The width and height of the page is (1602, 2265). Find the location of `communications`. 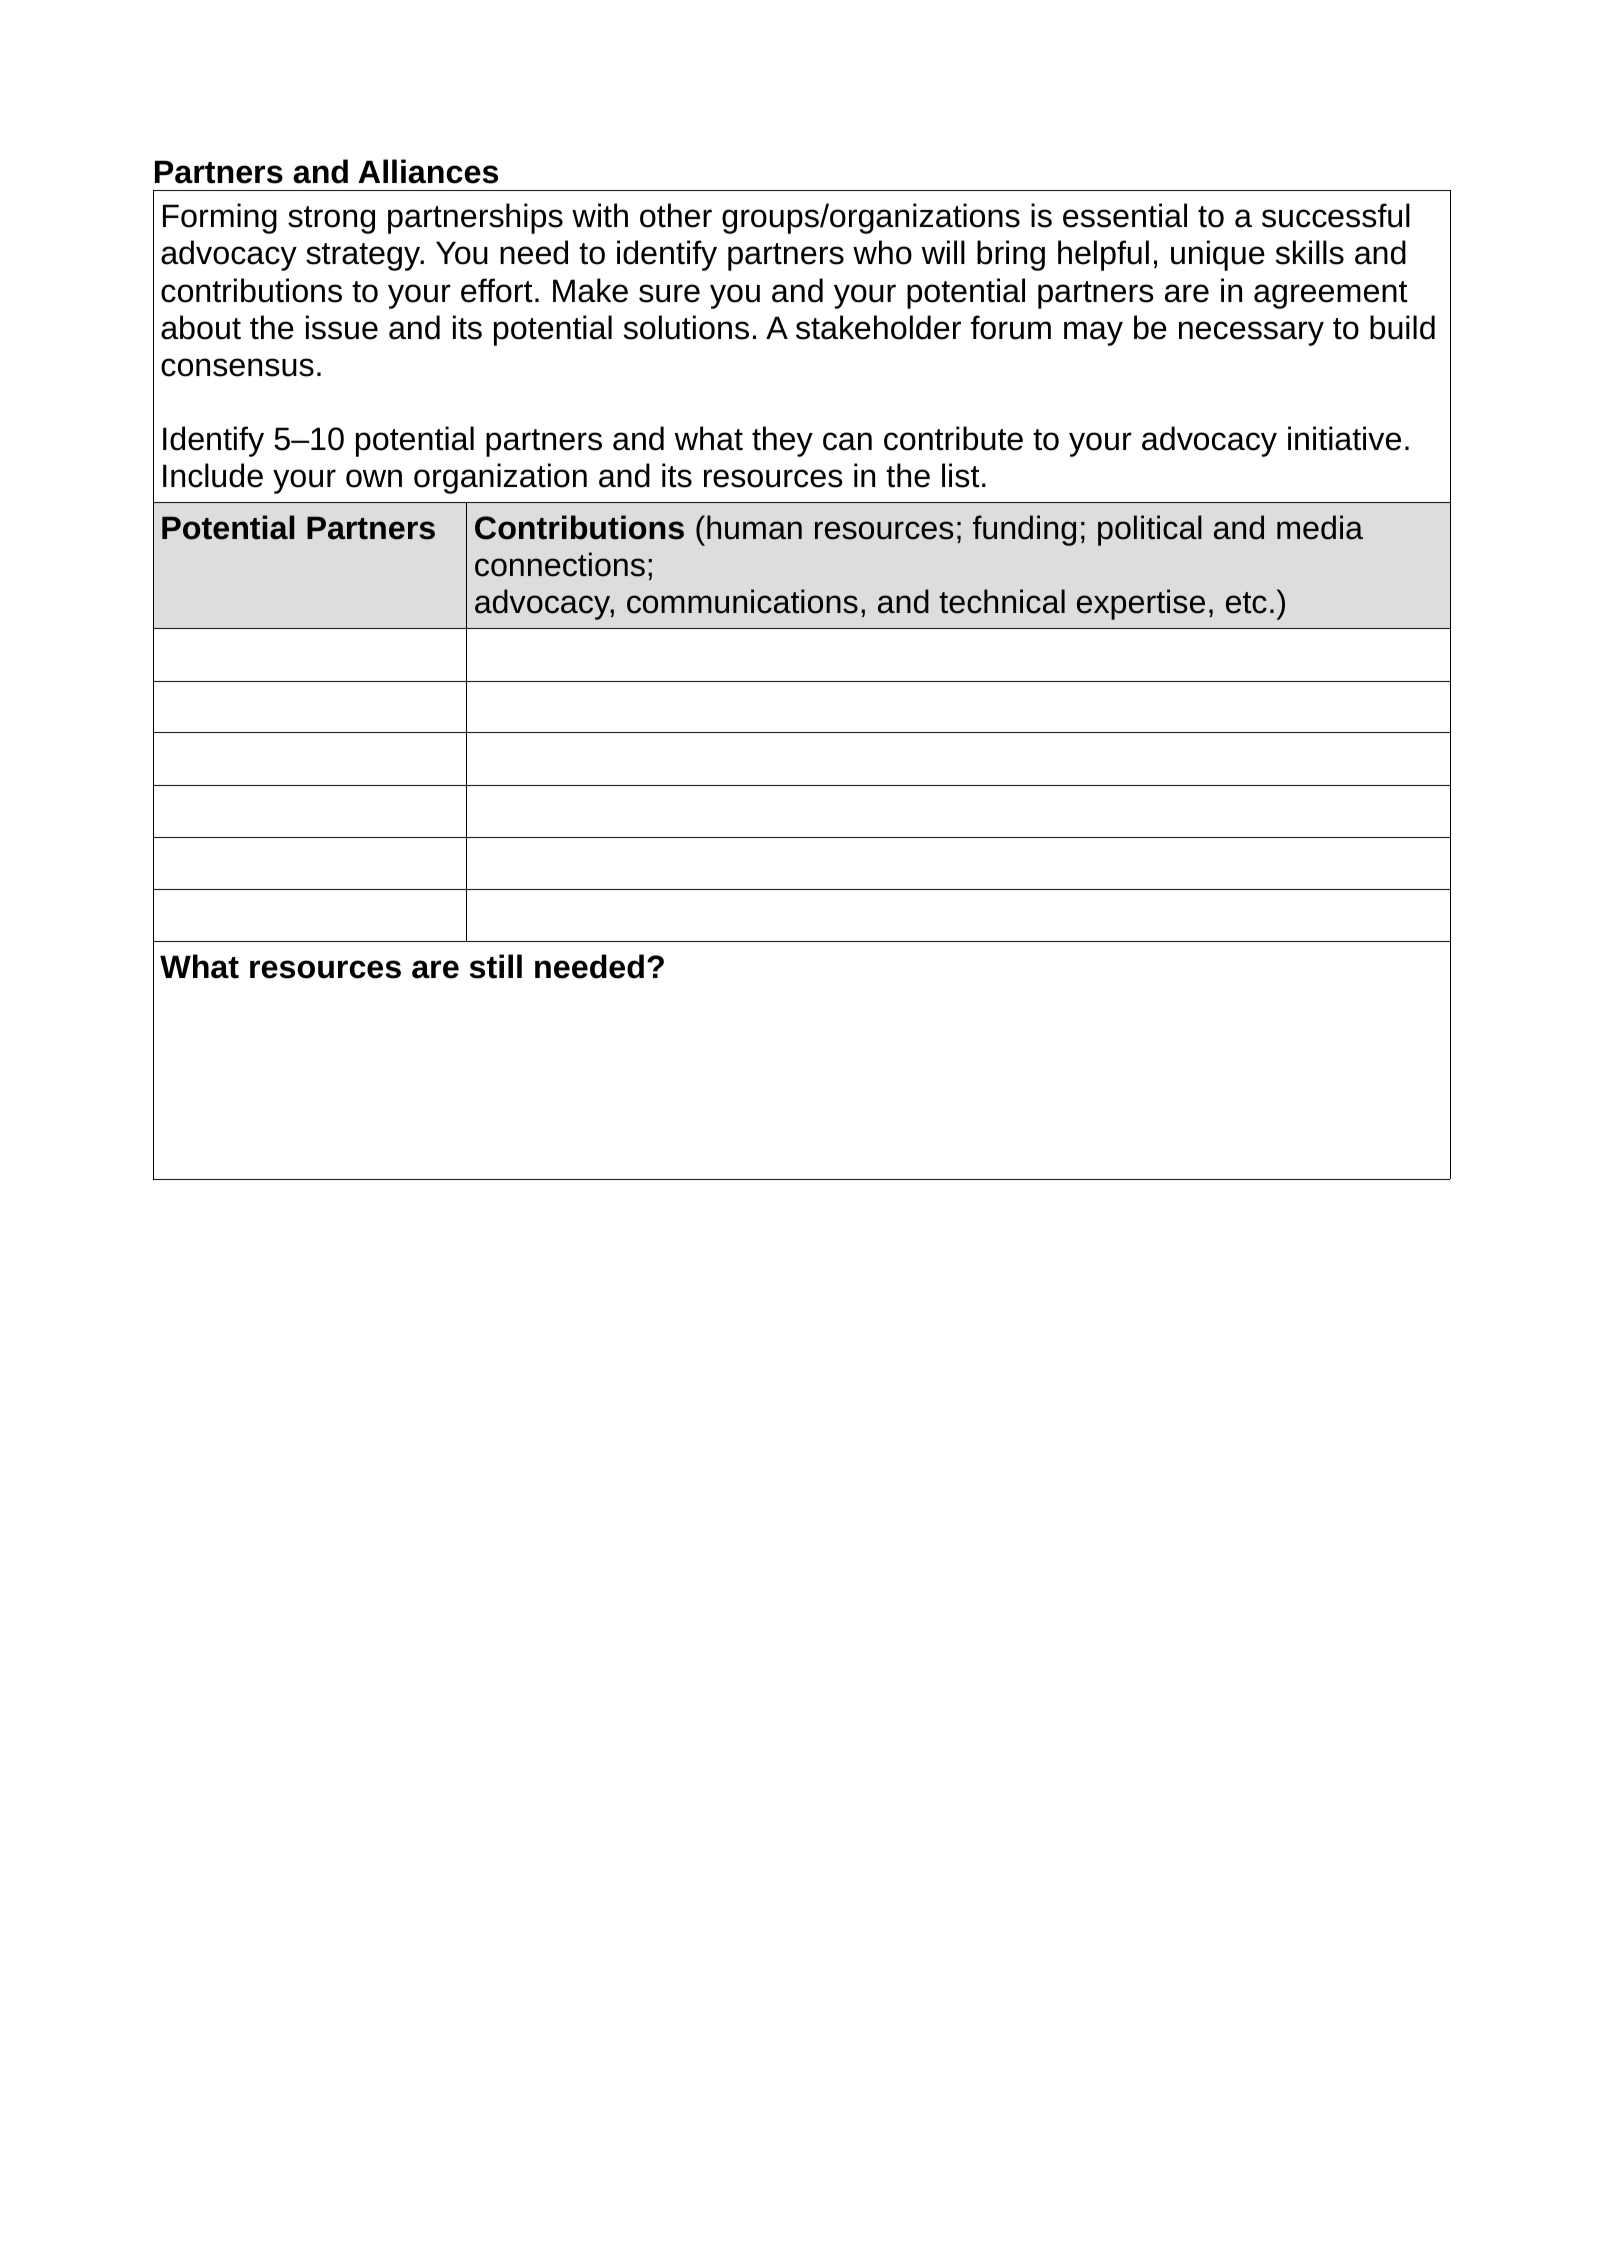

communications is located at coordinates (742, 601).
